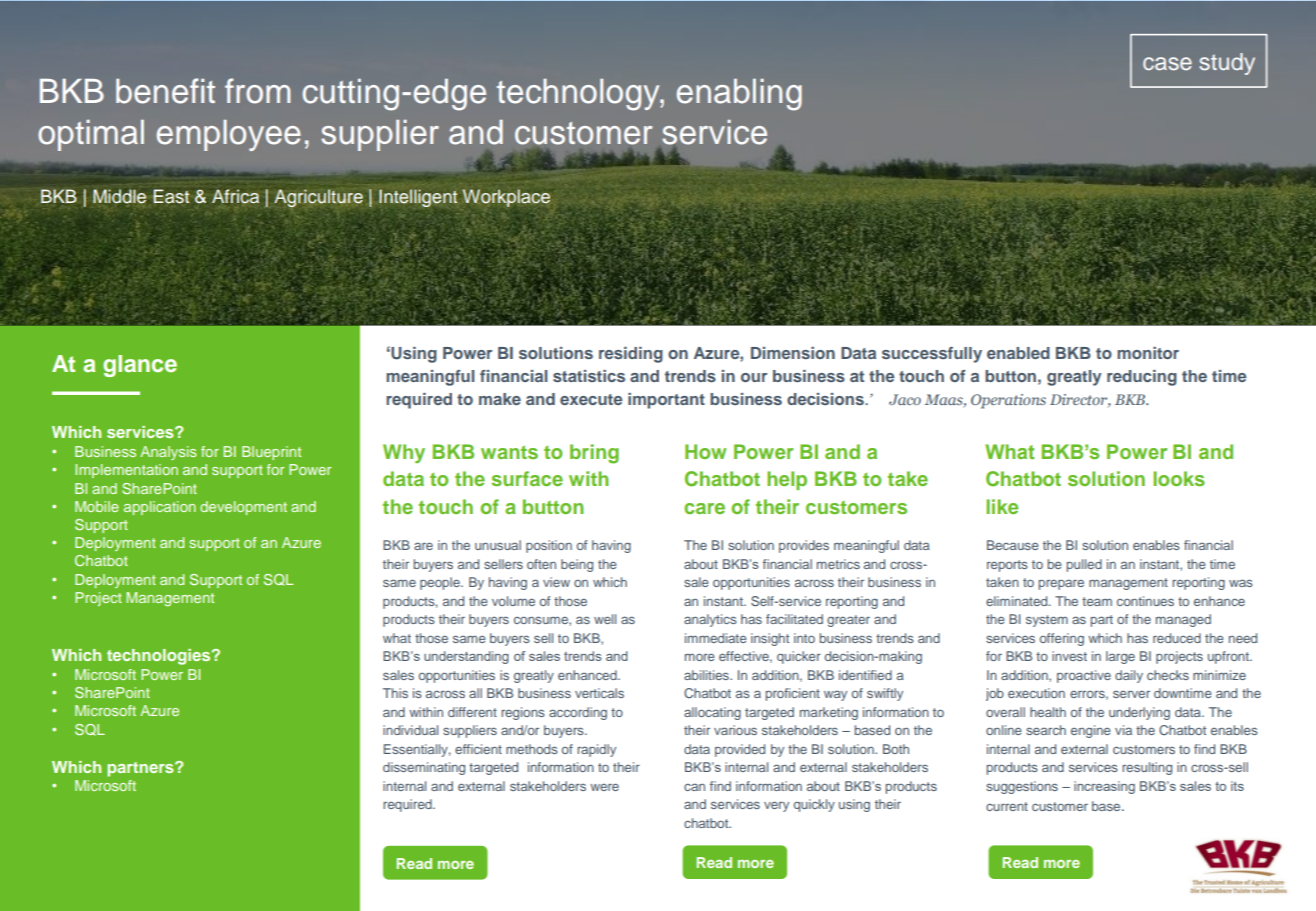 The image size is (1316, 911). Describe the element at coordinates (1008, 401) in the image. I see `Operations` at that location.
